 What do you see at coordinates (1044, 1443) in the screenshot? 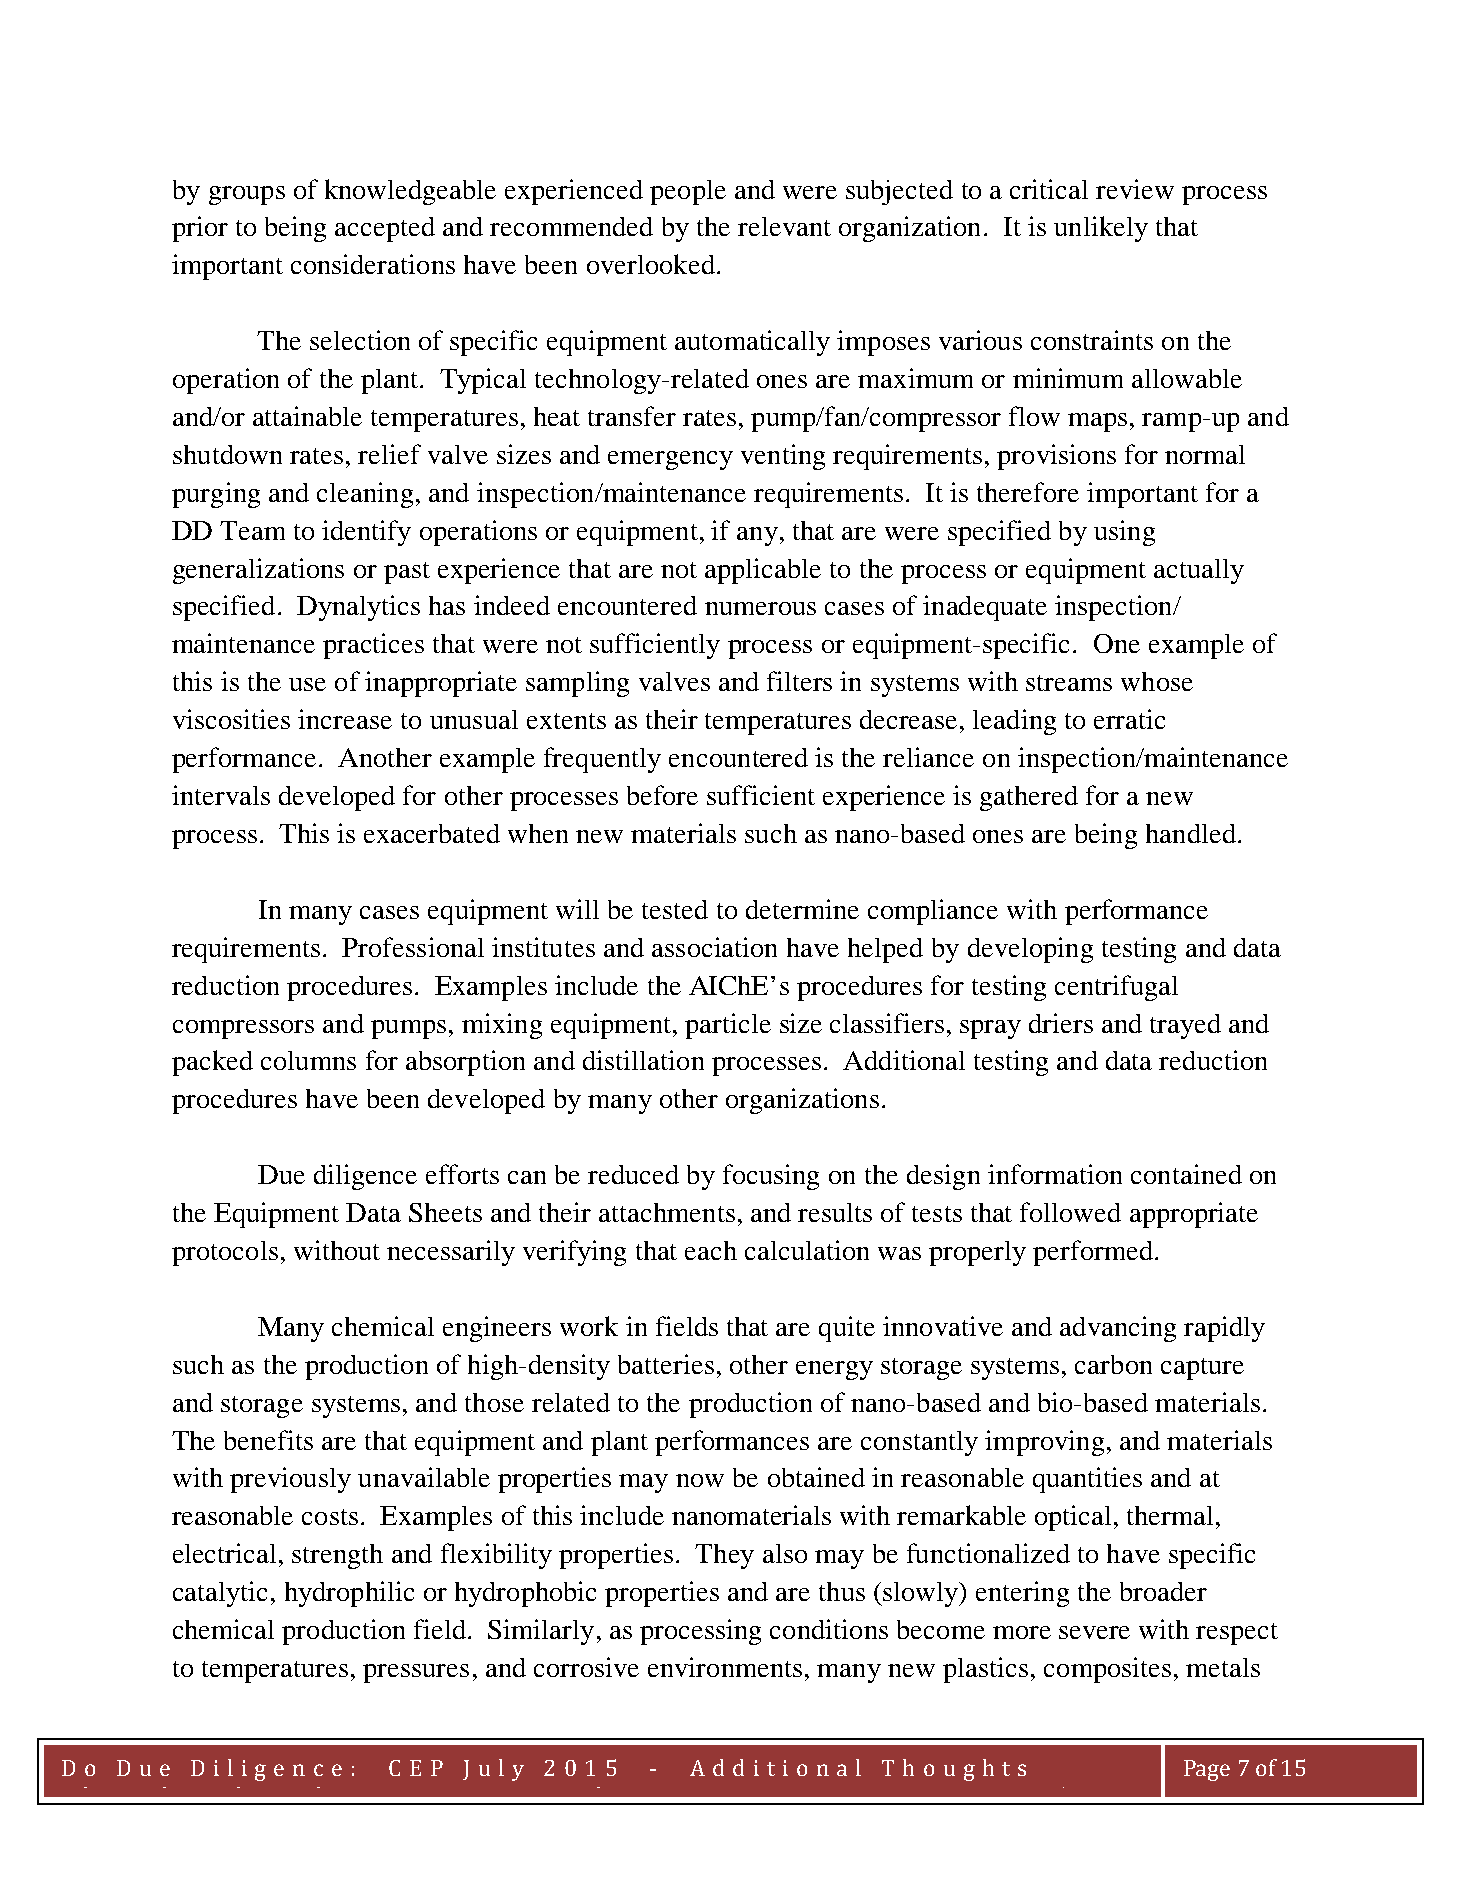
I see `improving` at bounding box center [1044, 1443].
